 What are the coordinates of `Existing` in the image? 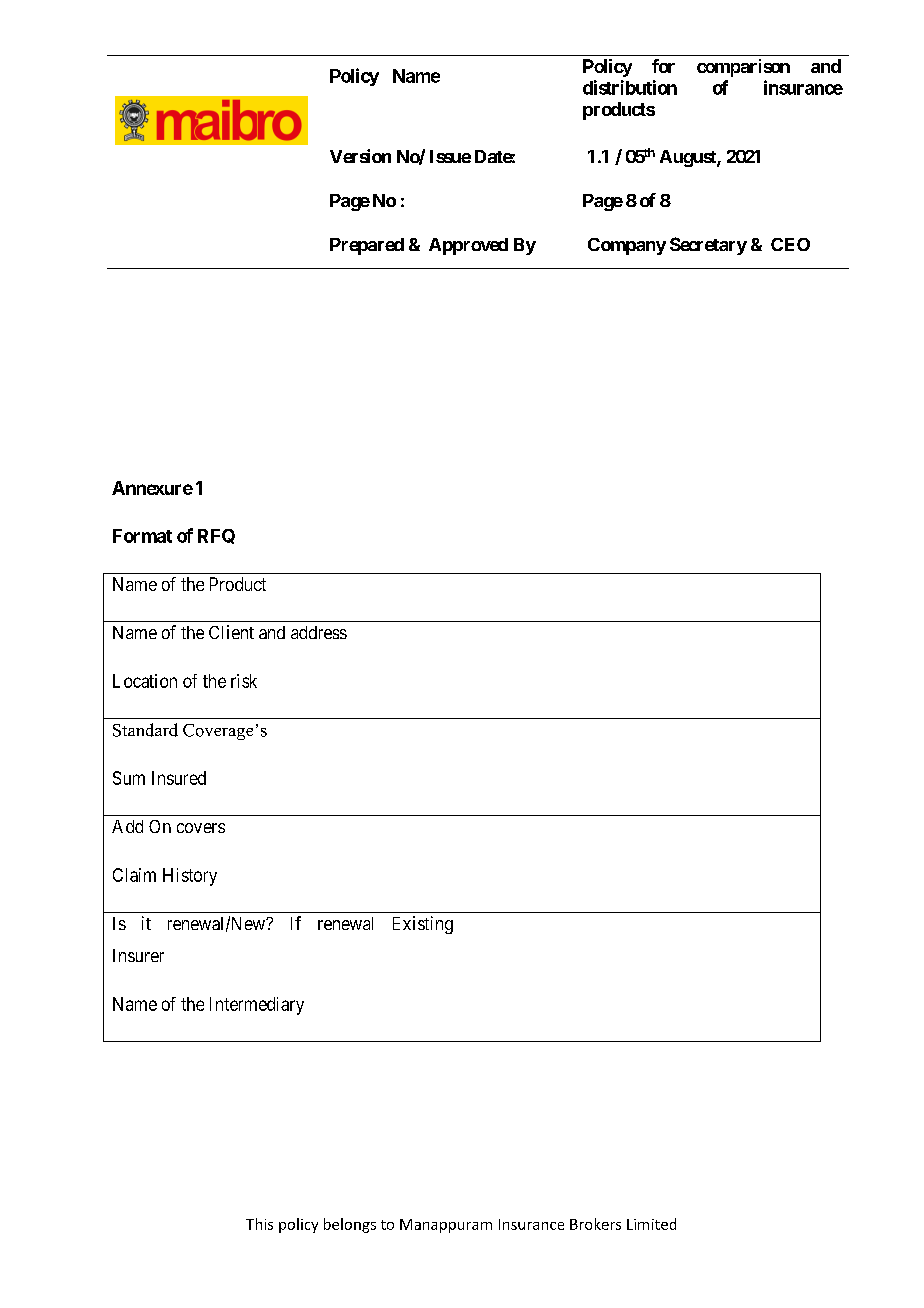 It's located at (423, 925).
